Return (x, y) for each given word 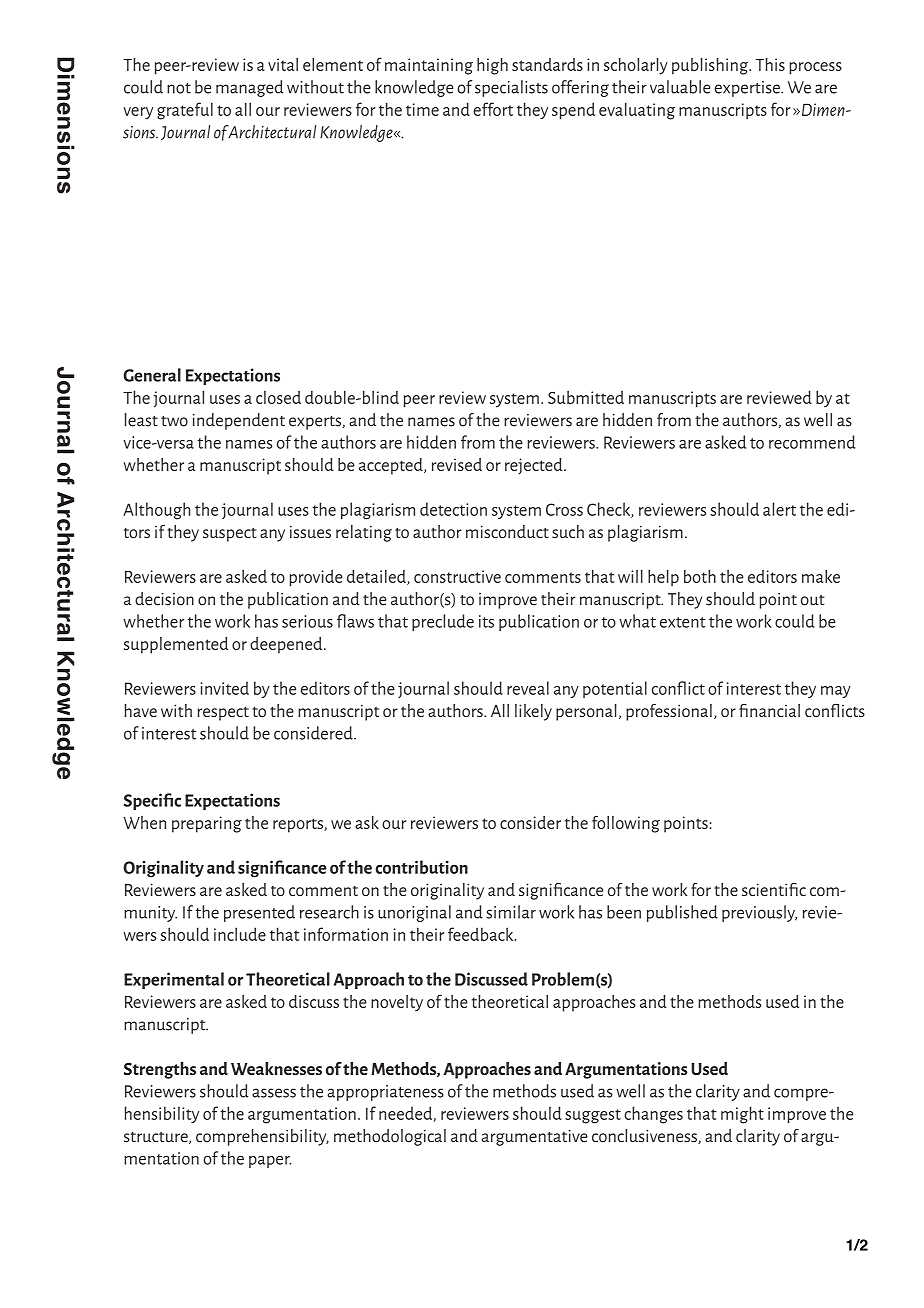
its (486, 621)
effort (493, 109)
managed (250, 88)
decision (164, 599)
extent (683, 622)
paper (270, 1162)
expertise (748, 89)
